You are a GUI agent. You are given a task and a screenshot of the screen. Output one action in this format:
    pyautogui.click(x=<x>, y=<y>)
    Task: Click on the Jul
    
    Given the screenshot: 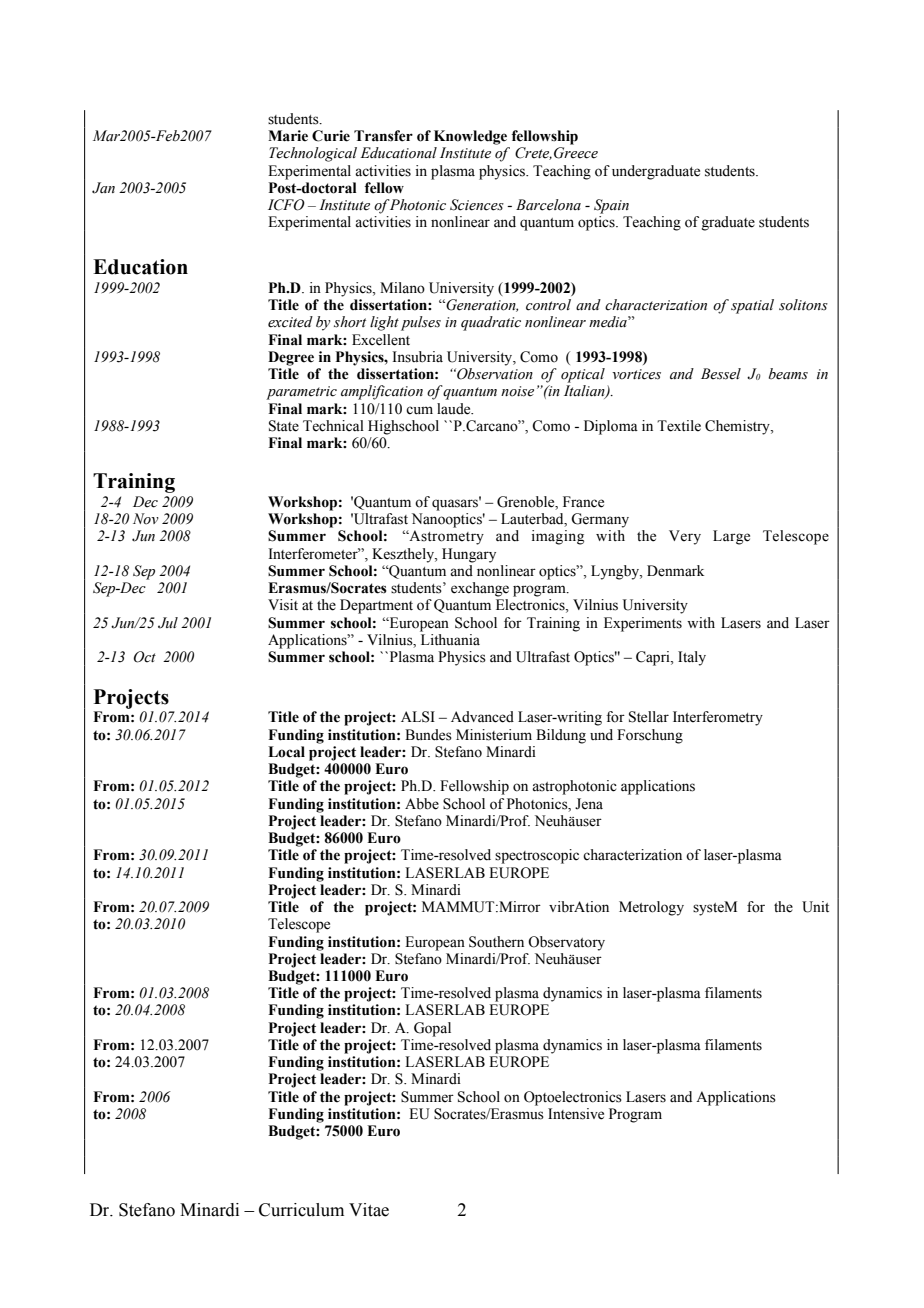 What is the action you would take?
    pyautogui.click(x=168, y=623)
